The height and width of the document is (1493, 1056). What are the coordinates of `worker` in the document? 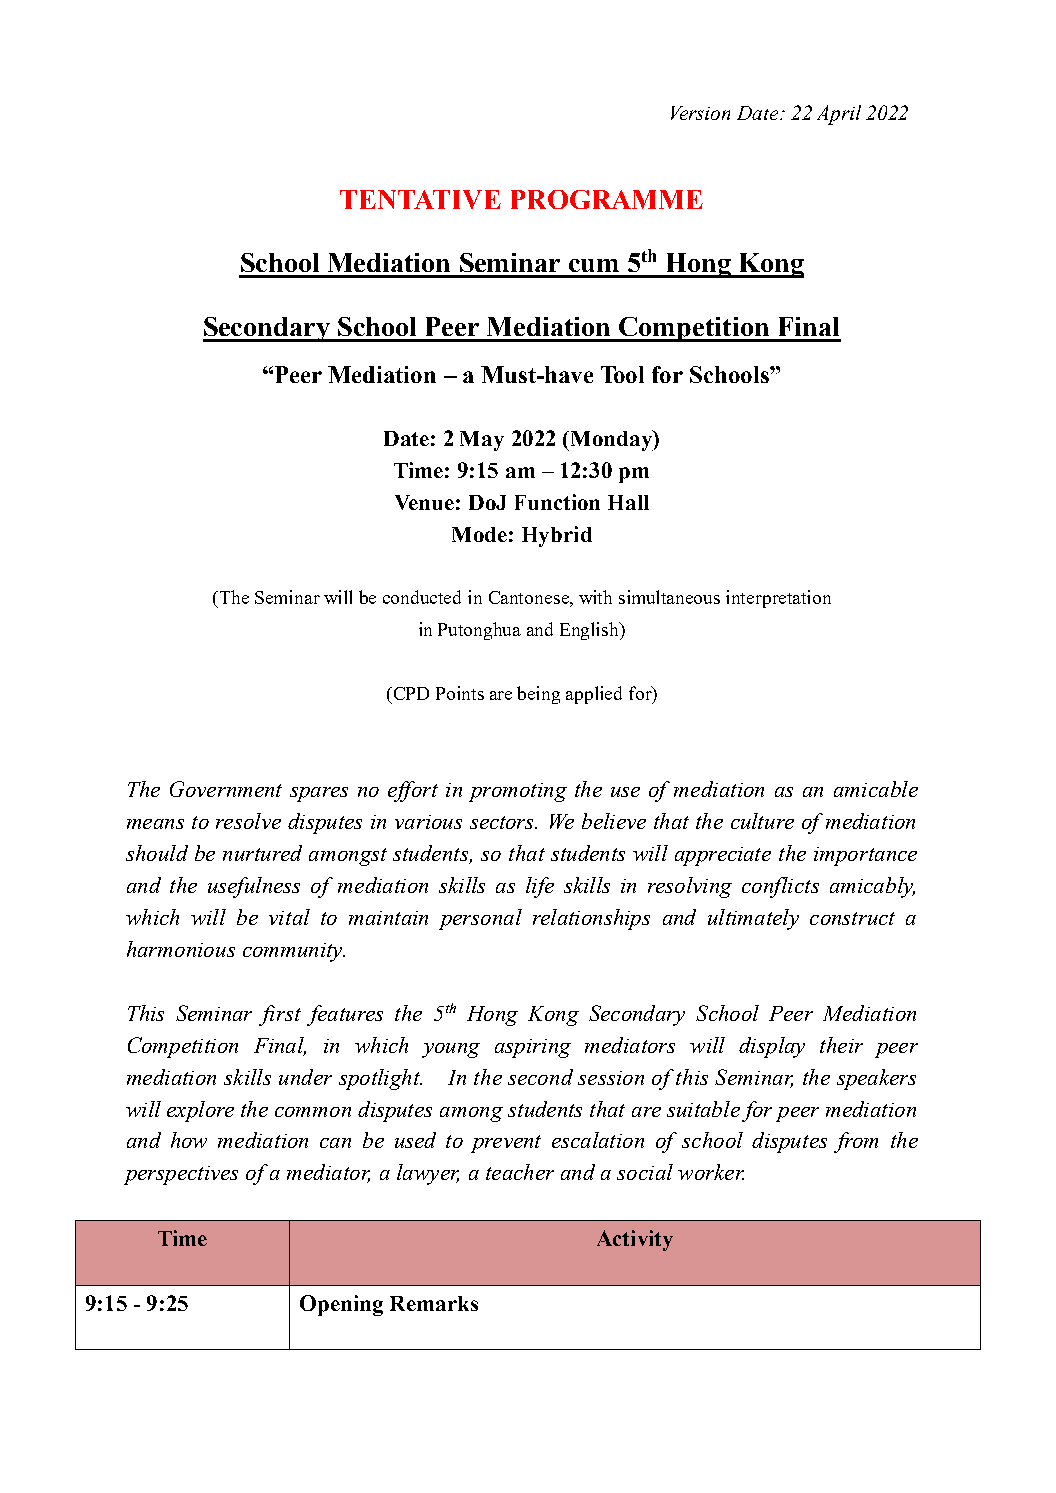 It's located at (711, 1172).
